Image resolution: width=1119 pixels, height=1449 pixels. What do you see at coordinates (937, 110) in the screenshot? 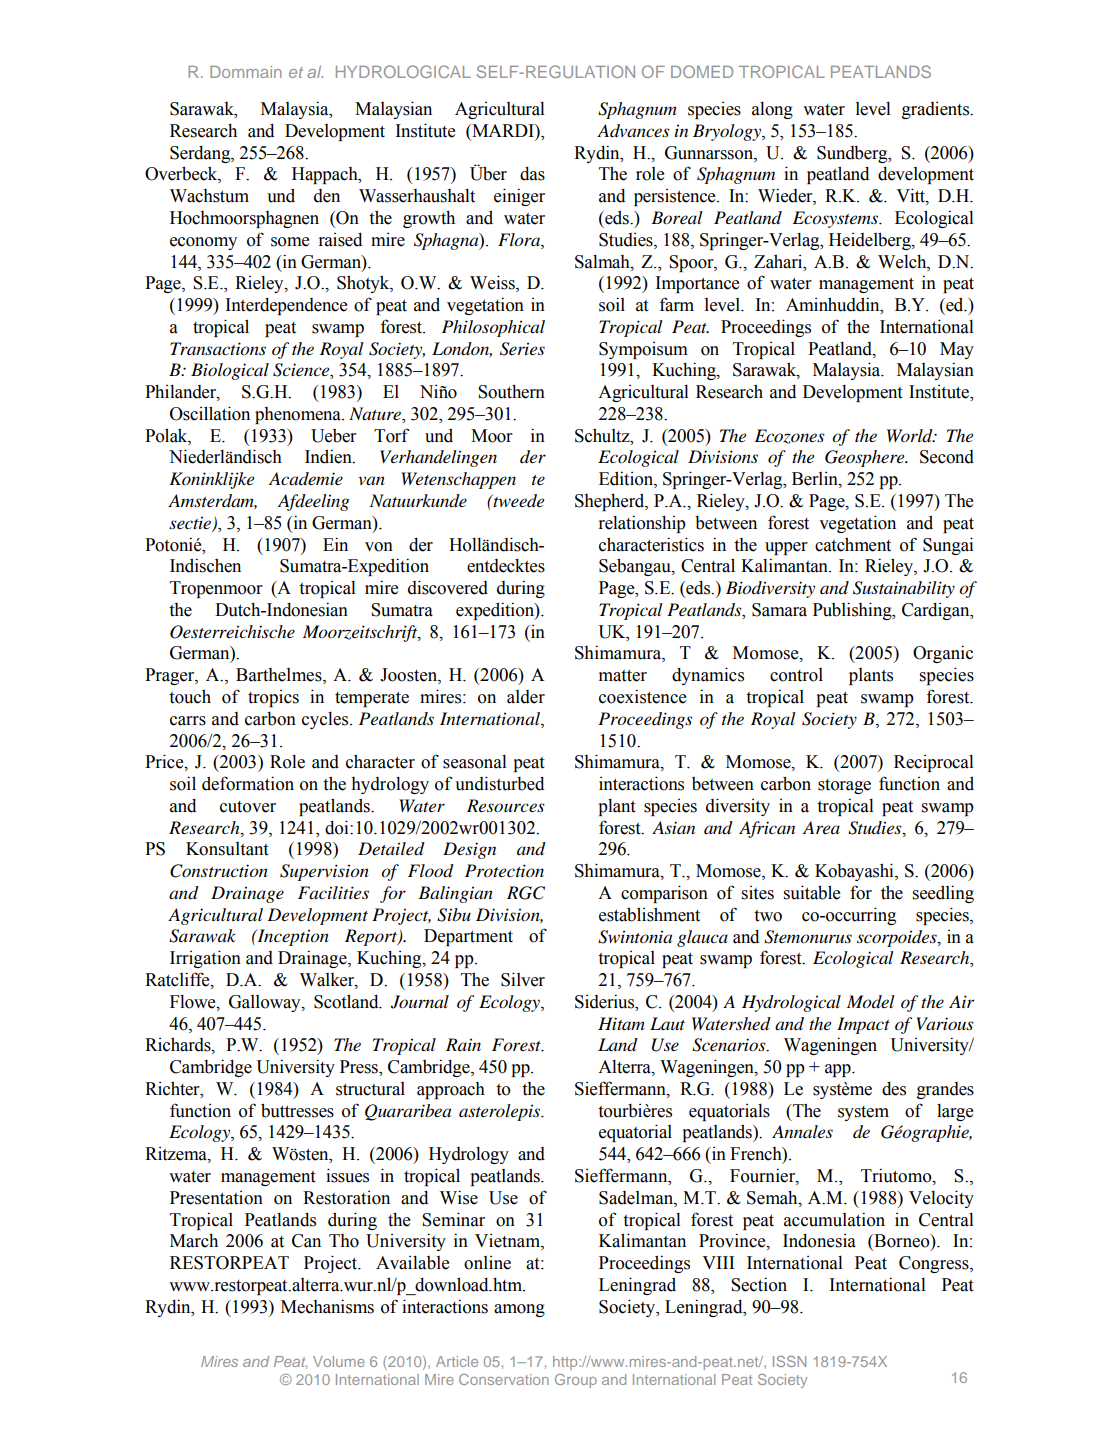
I see `gradients` at bounding box center [937, 110].
